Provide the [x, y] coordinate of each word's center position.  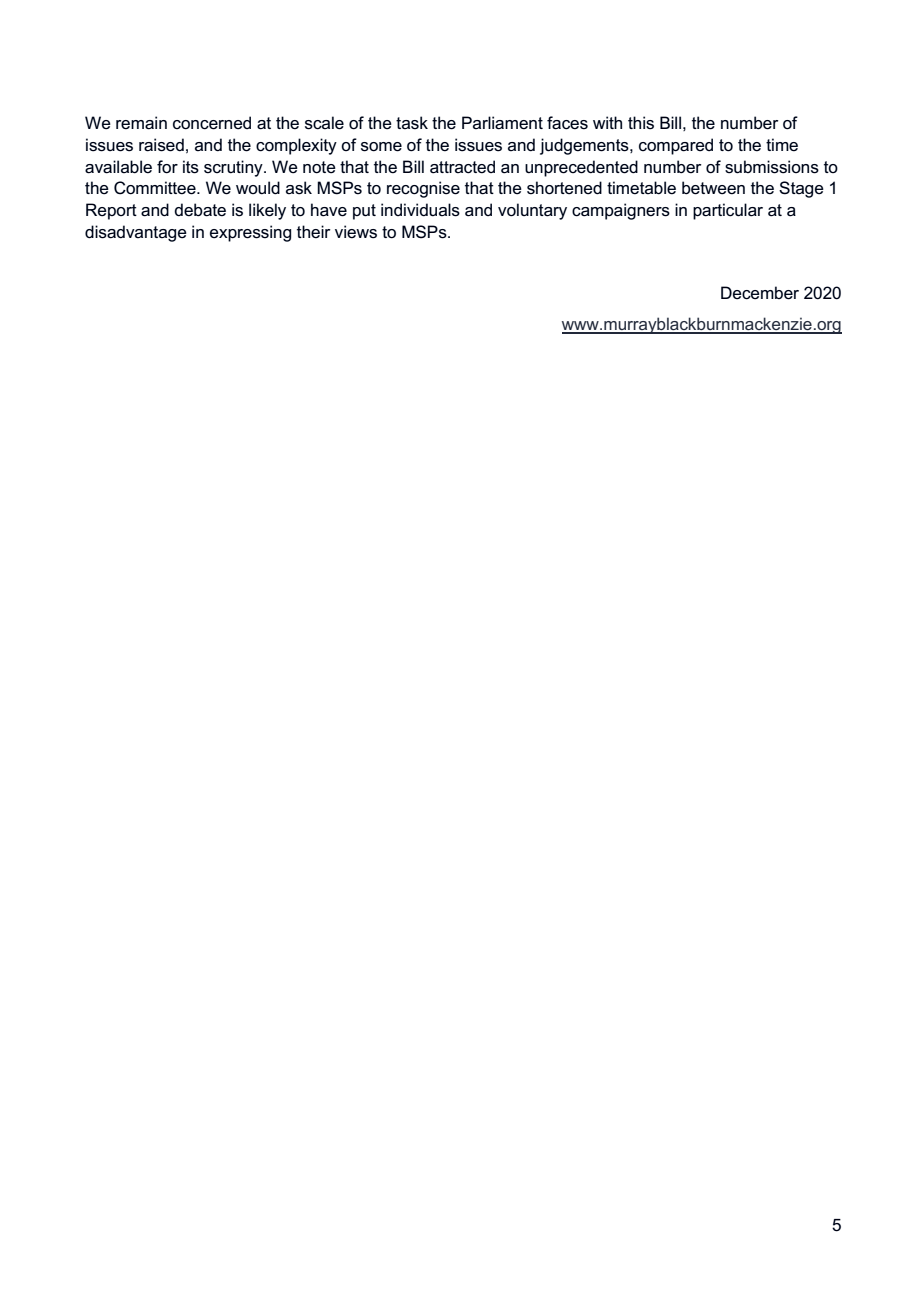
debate [200, 210]
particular [728, 211]
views [356, 232]
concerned [212, 123]
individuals [420, 210]
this [641, 123]
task [412, 123]
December [760, 293]
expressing [250, 233]
